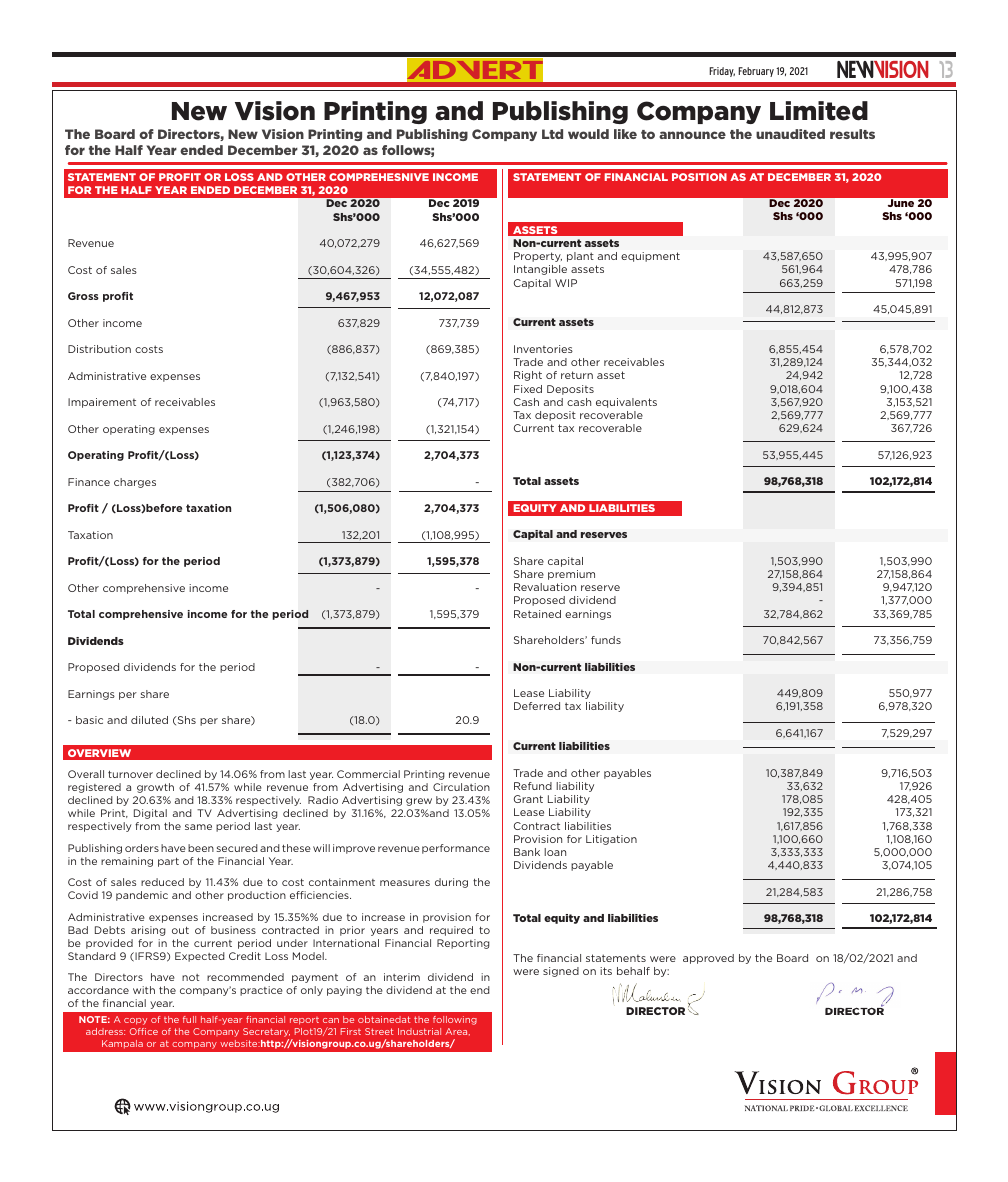 The width and height of the screenshot is (1008, 1182). Describe the element at coordinates (756, 72) in the screenshot. I see `February` at that location.
